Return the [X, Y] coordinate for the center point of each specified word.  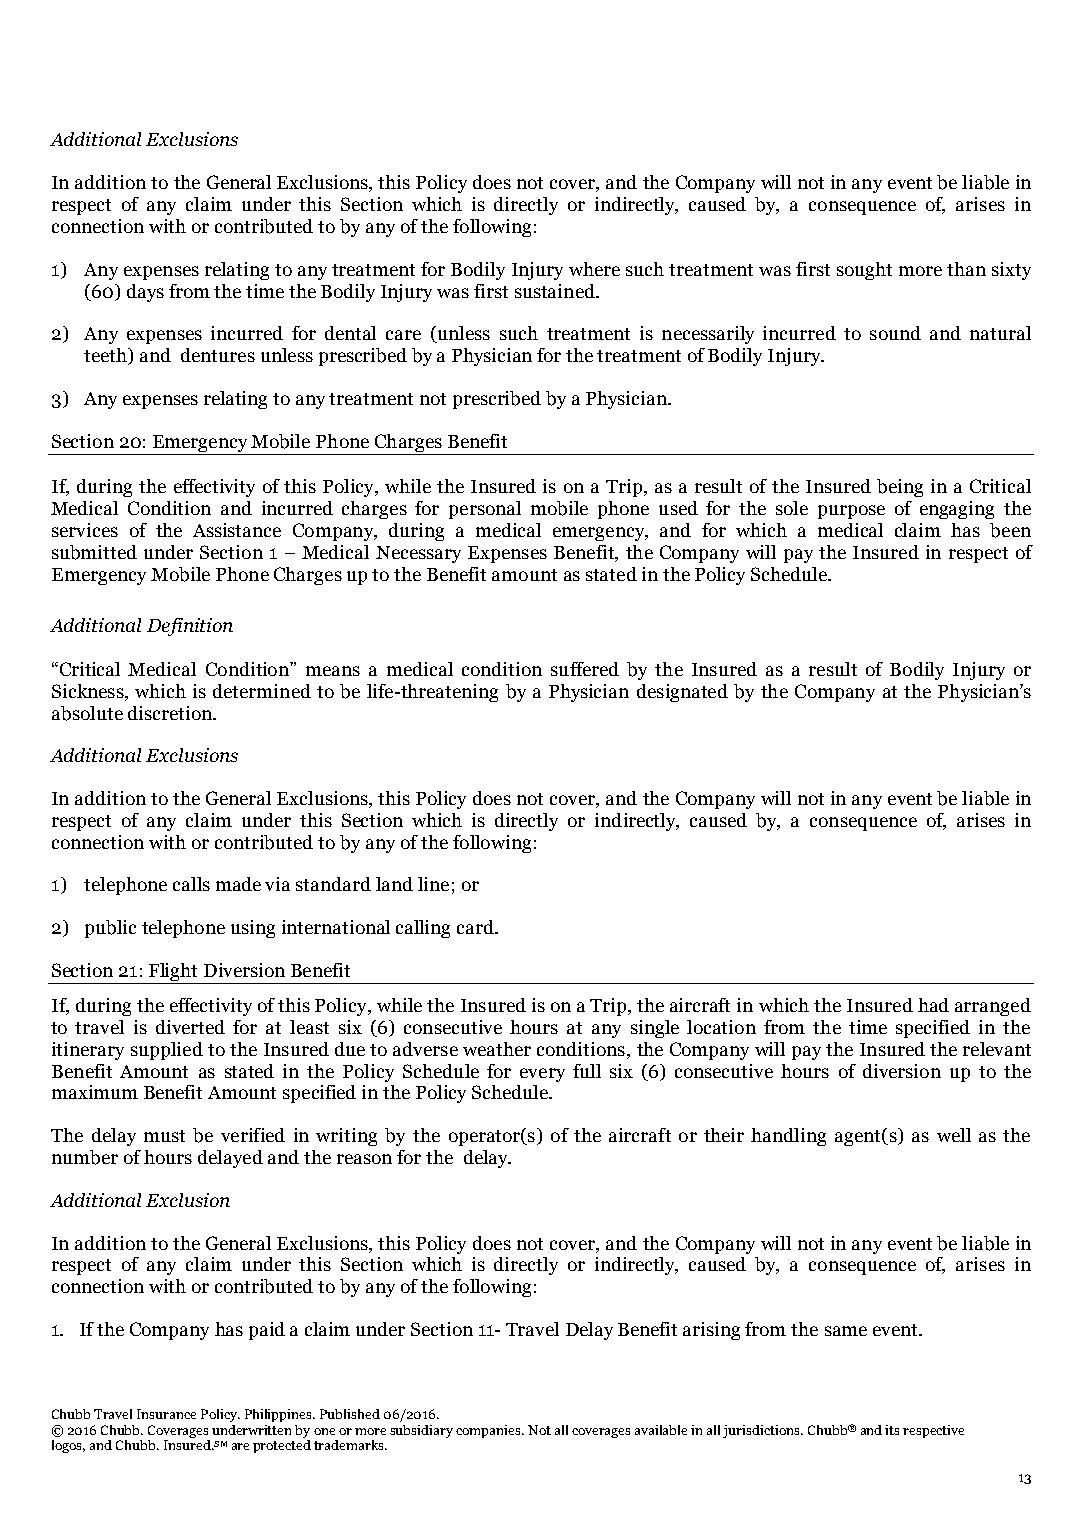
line [433, 884]
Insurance [166, 1414]
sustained [556, 291]
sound [895, 333]
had [933, 1005]
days [145, 293]
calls [191, 884]
